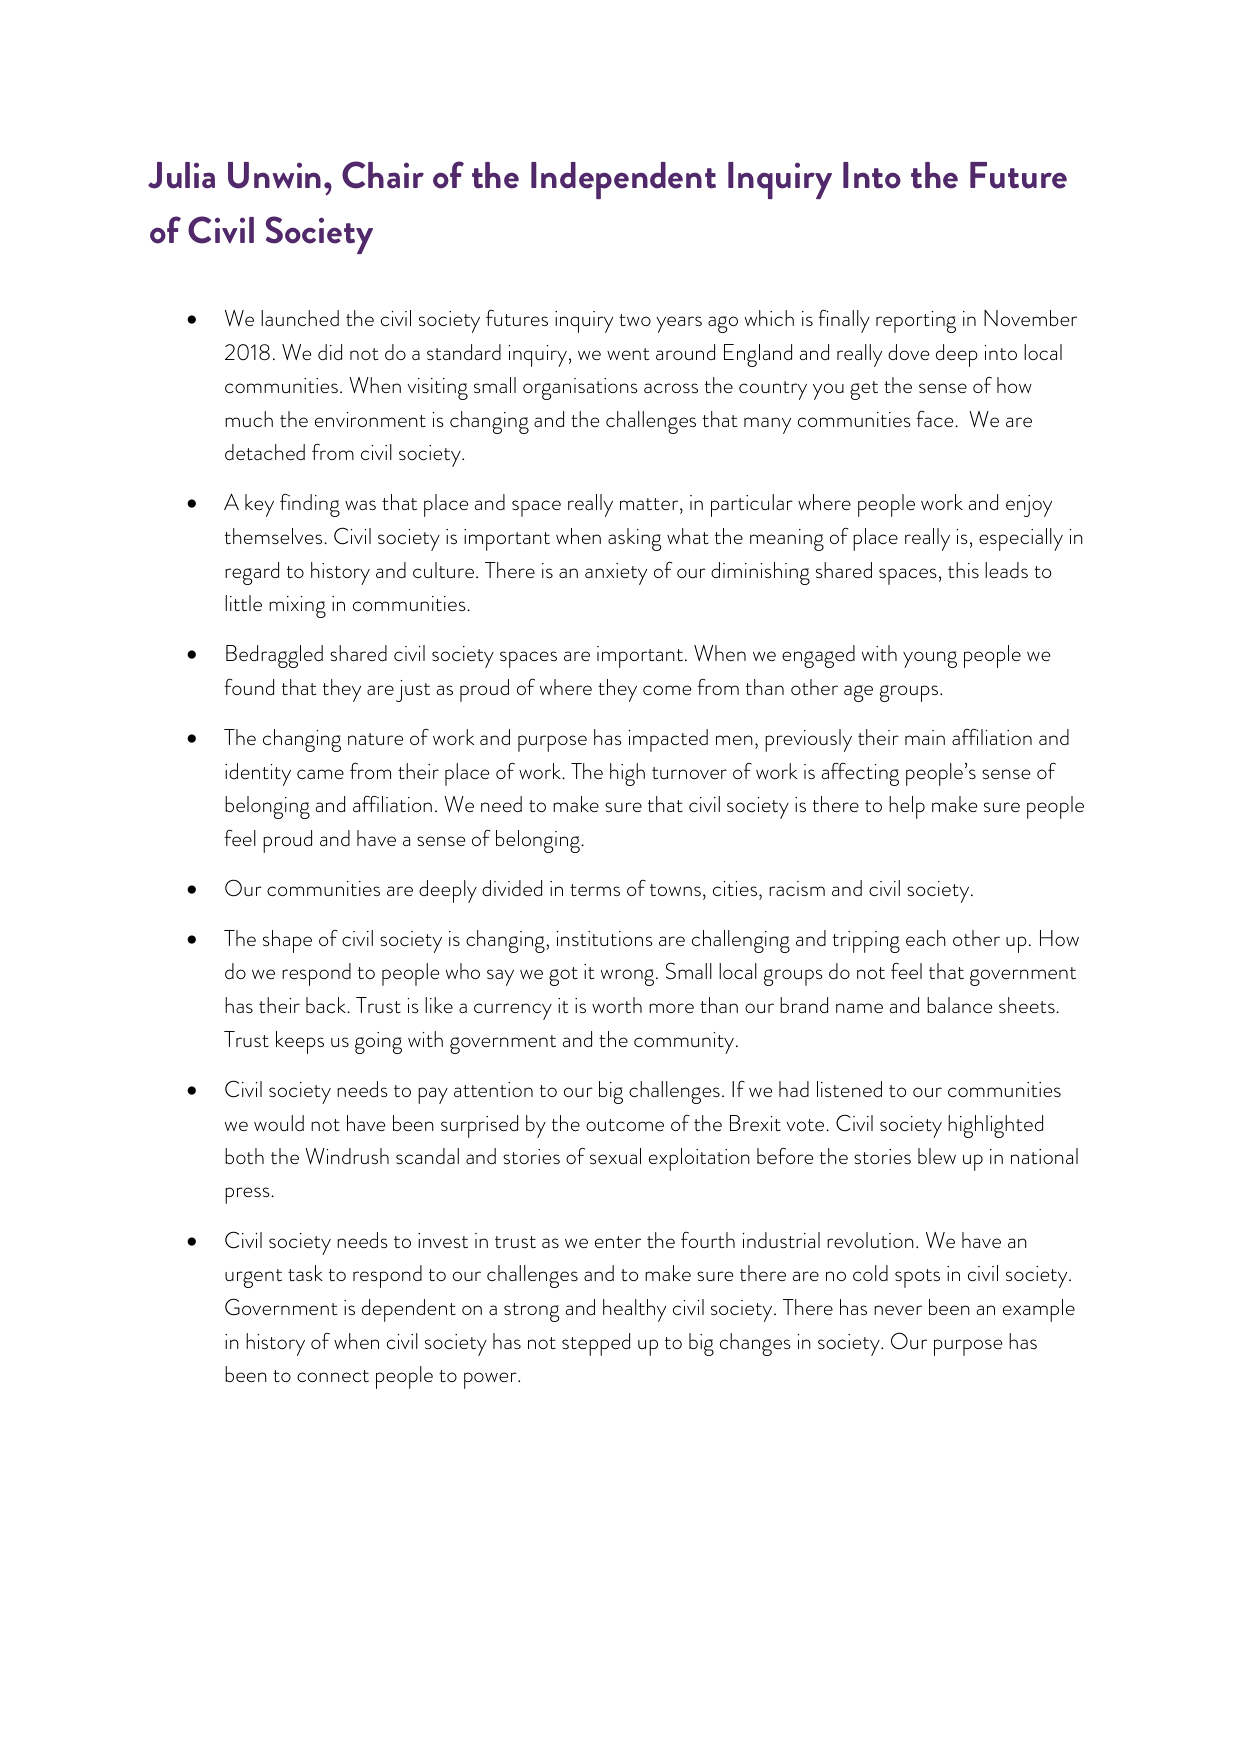 The height and width of the page is (1746, 1235). I want to click on community, so click(684, 1043).
